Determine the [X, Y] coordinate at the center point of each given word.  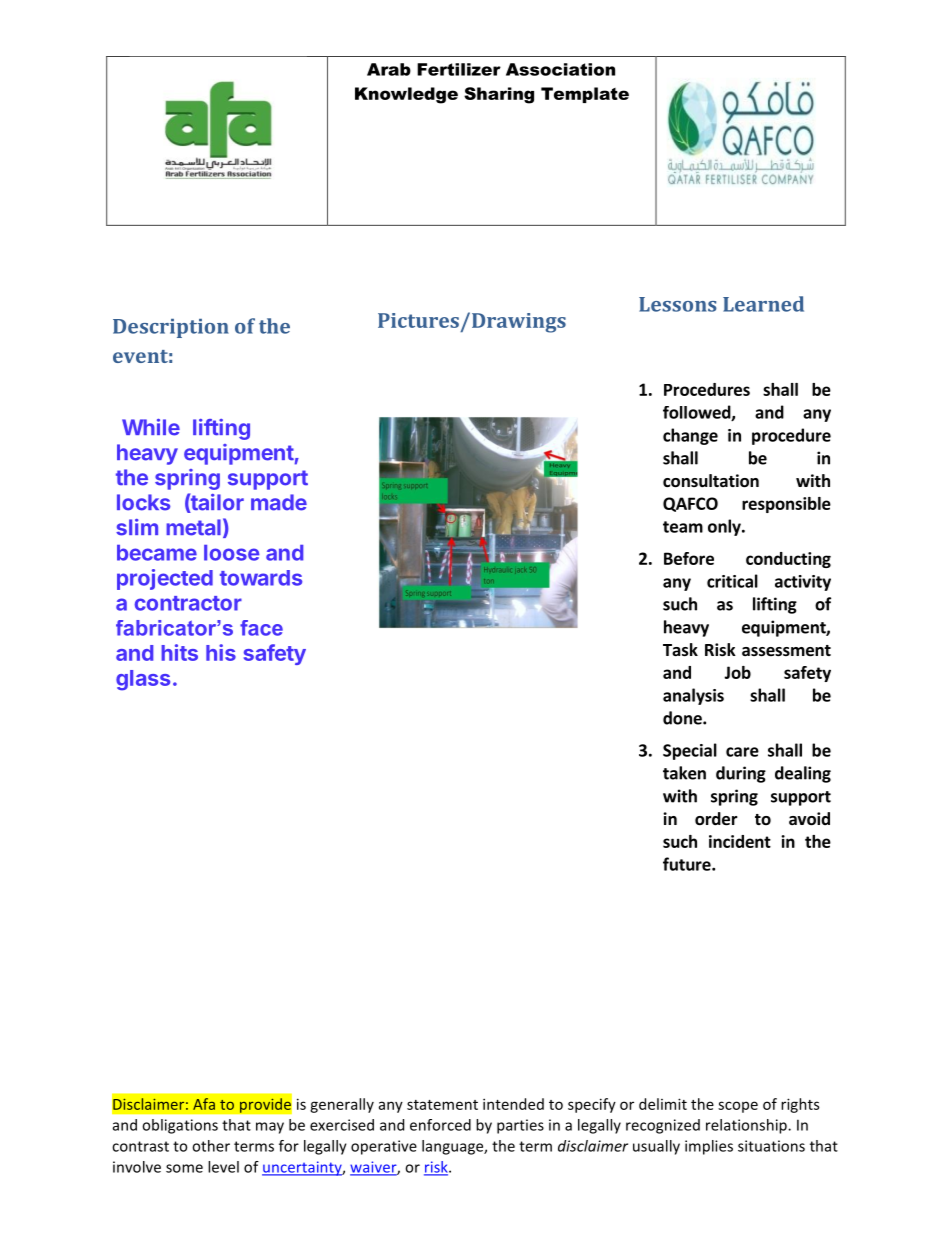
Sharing [499, 95]
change [690, 436]
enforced [440, 1125]
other [211, 1146]
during [741, 774]
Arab [389, 69]
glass [143, 680]
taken [684, 773]
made [279, 502]
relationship [747, 1126]
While [151, 427]
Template [585, 95]
